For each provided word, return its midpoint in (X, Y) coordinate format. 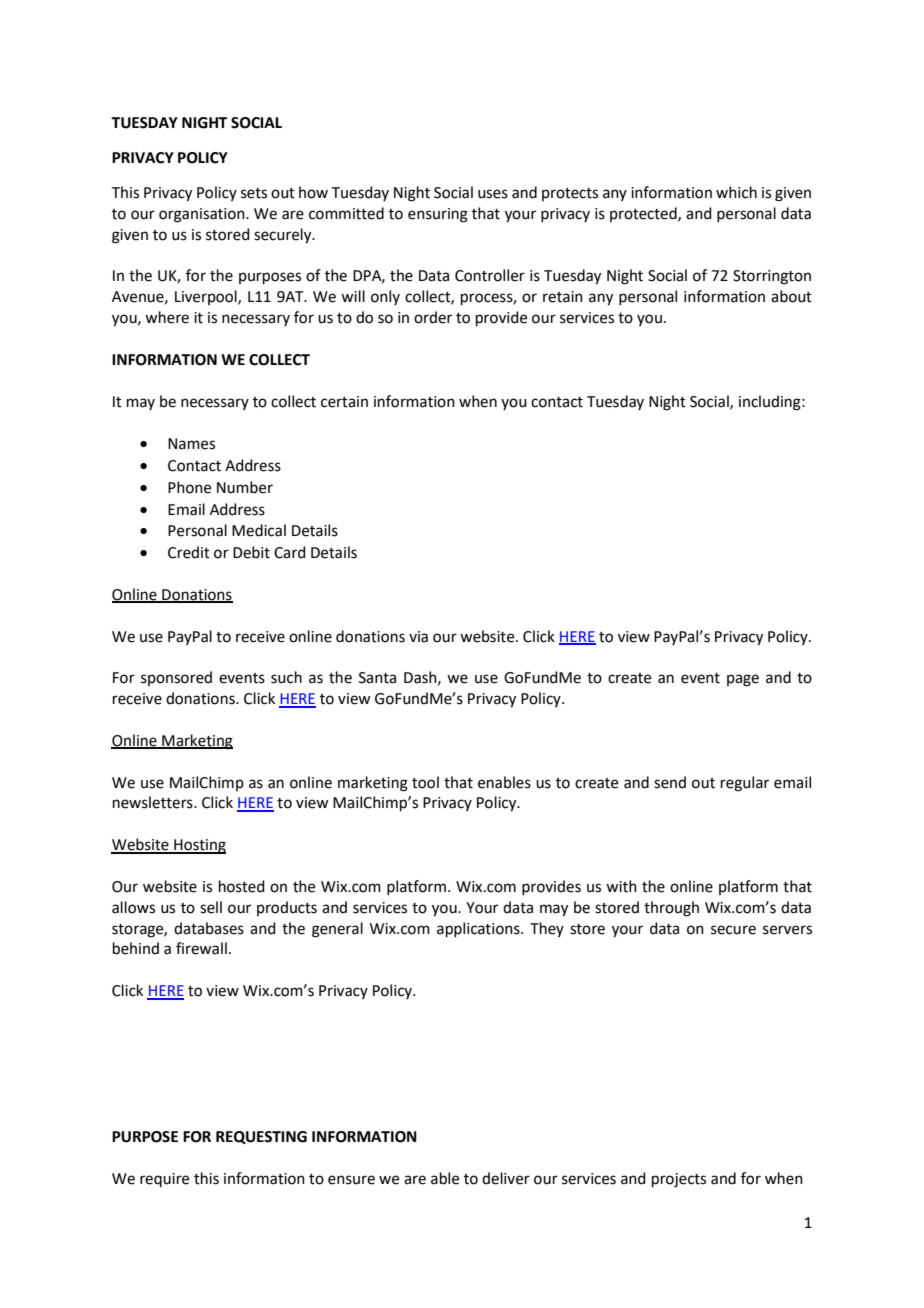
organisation (203, 215)
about (791, 296)
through (671, 909)
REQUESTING (261, 1137)
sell (211, 907)
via (418, 637)
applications (479, 929)
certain (344, 402)
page (743, 680)
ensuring (438, 215)
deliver (506, 1178)
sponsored (176, 678)
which (736, 192)
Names (191, 444)
